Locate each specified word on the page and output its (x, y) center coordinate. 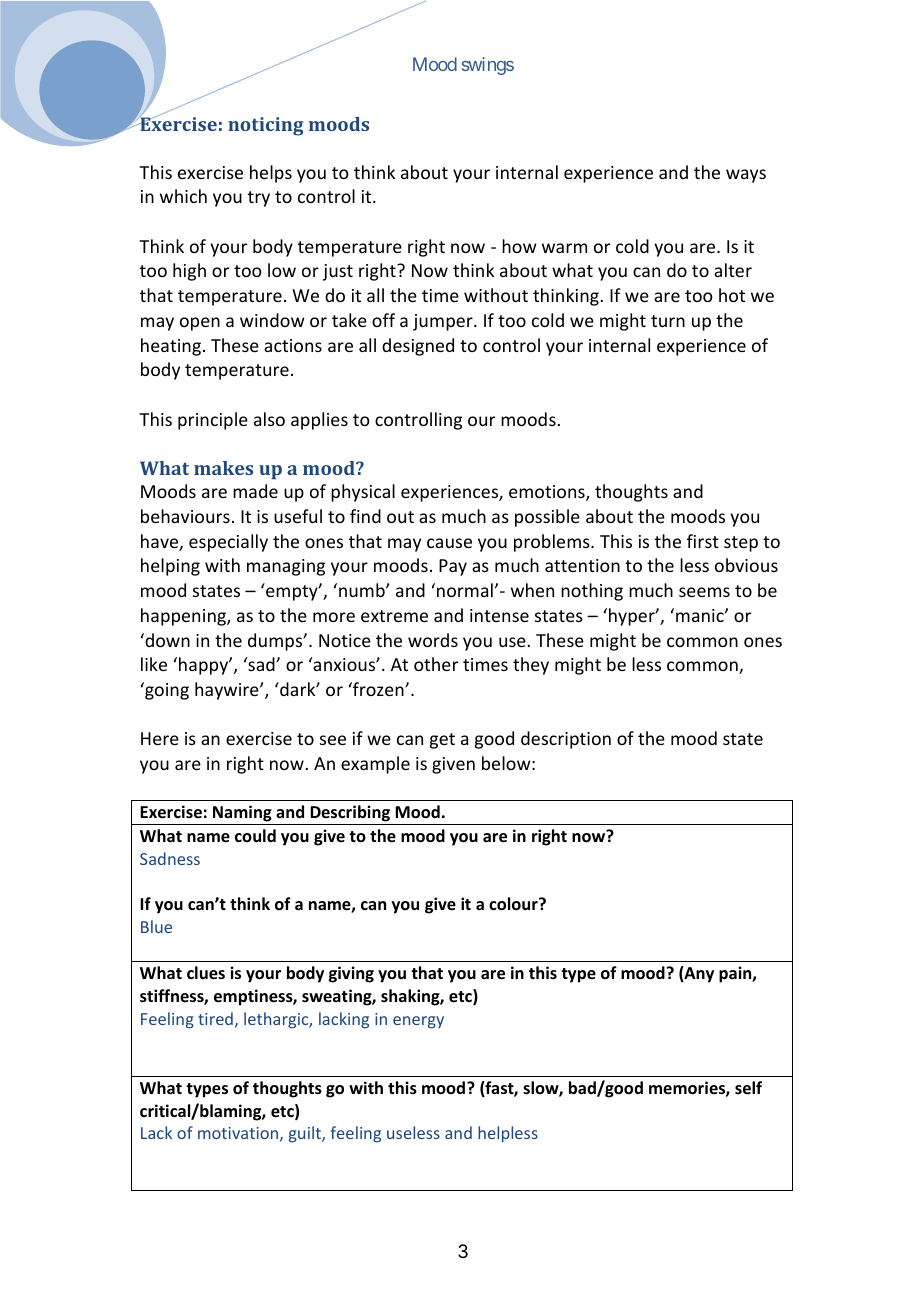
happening (184, 617)
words (433, 640)
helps (271, 174)
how (519, 246)
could (255, 835)
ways (746, 176)
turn (668, 321)
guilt (306, 1134)
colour (514, 904)
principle (213, 421)
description (566, 740)
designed (418, 347)
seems (704, 592)
